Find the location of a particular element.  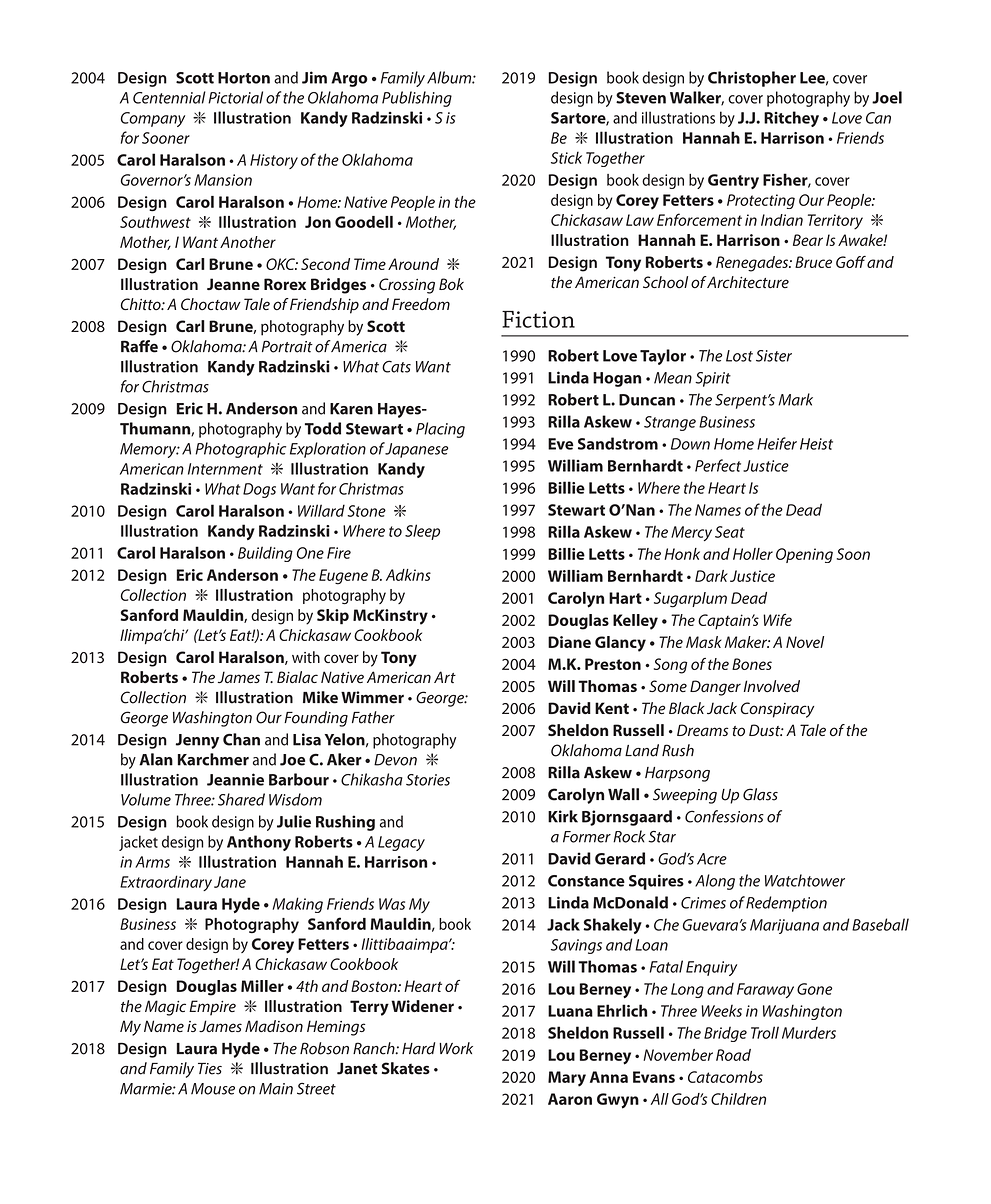

Constance is located at coordinates (586, 881).
